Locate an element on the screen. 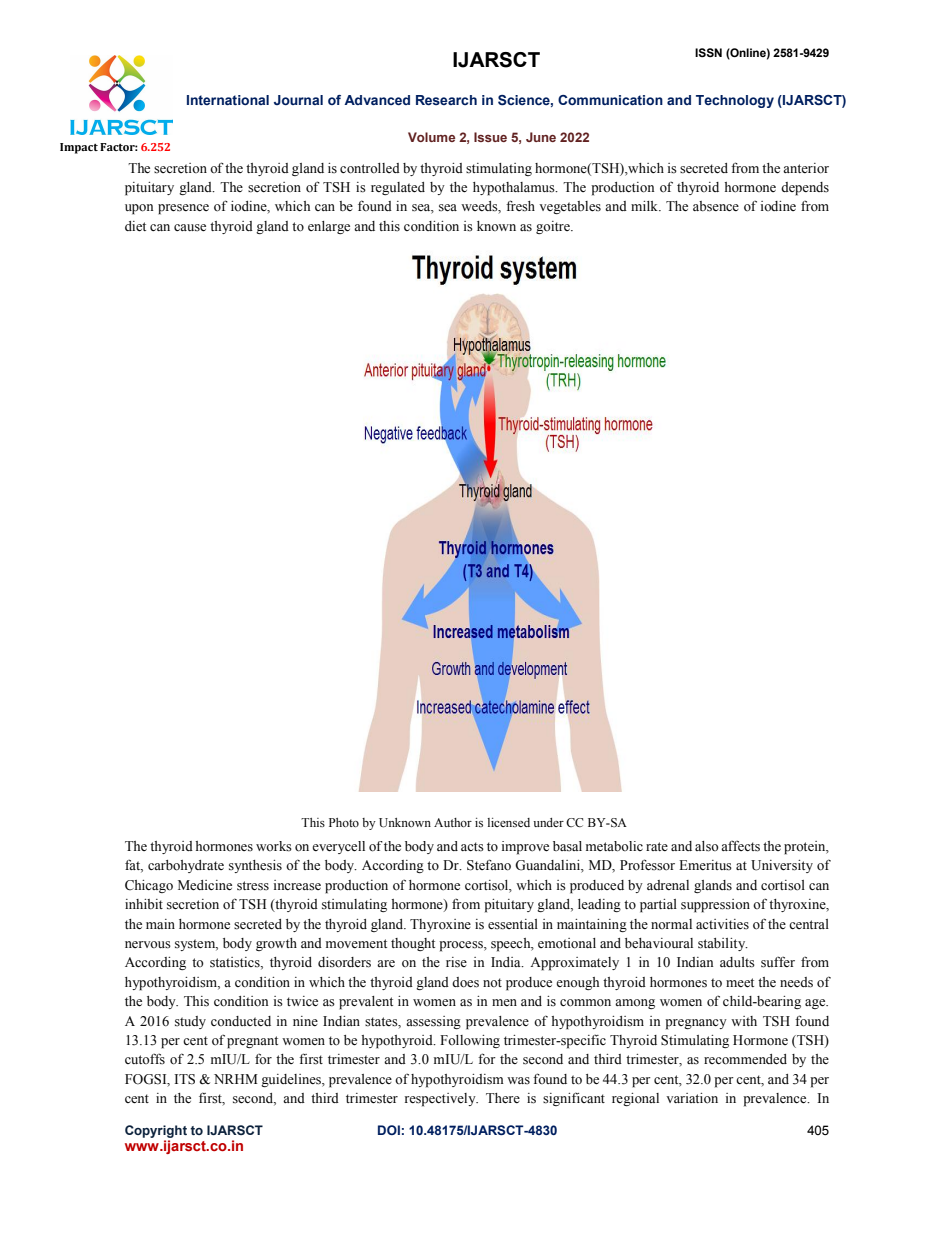 The height and width of the screenshot is (1233, 952). ITS is located at coordinates (184, 1079).
